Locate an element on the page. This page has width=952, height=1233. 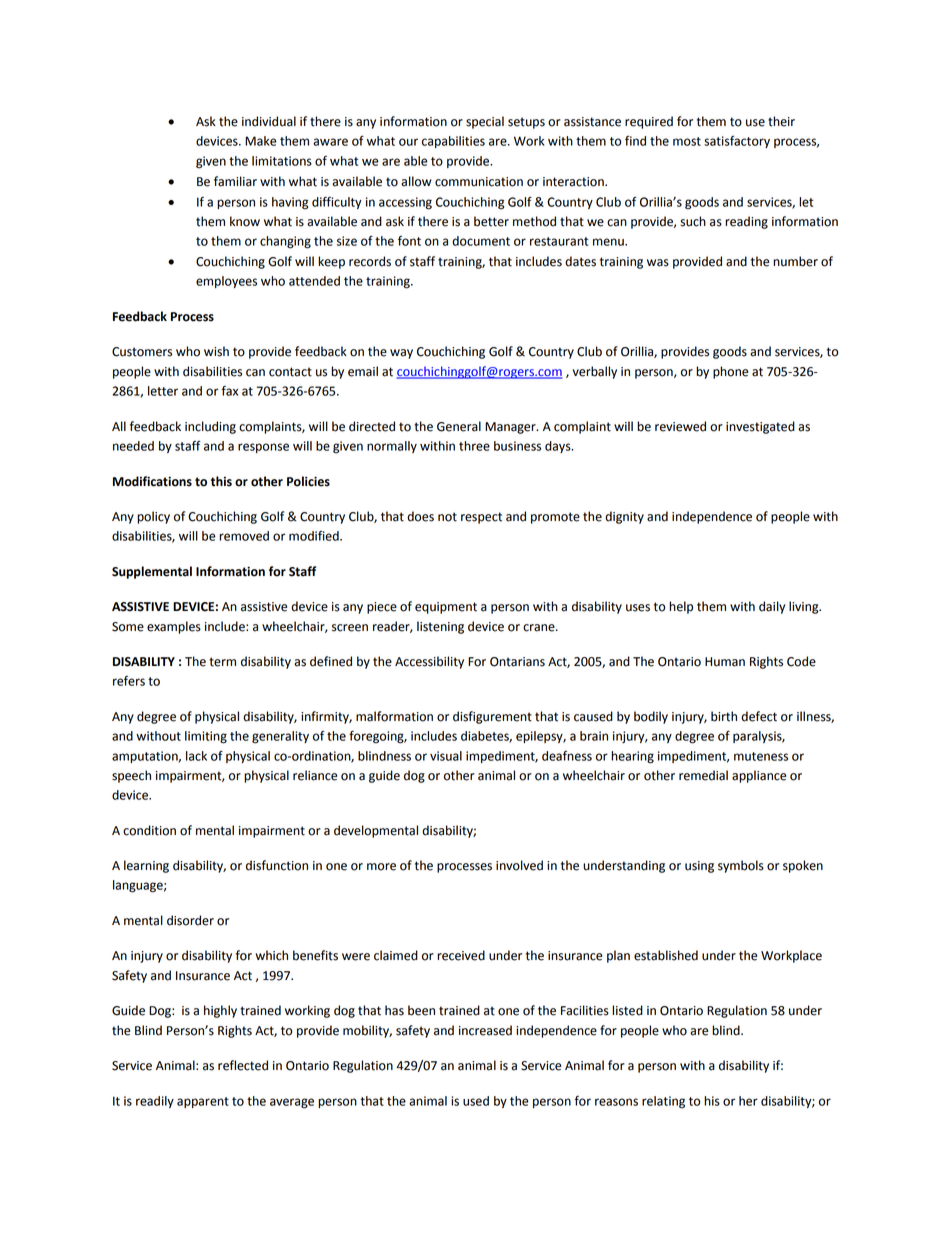
fax is located at coordinates (230, 391).
